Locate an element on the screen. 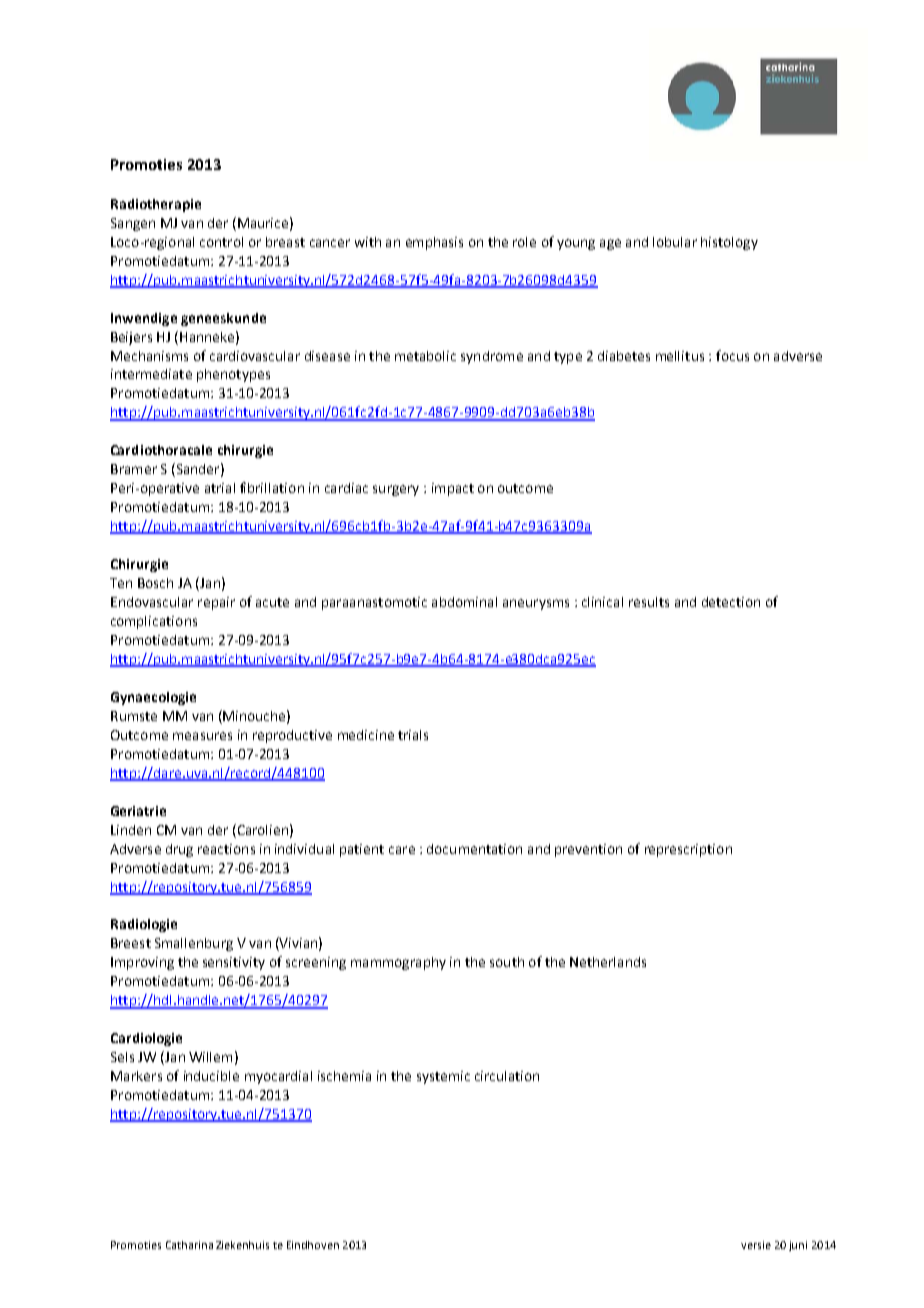  Willem is located at coordinates (210, 1057).
